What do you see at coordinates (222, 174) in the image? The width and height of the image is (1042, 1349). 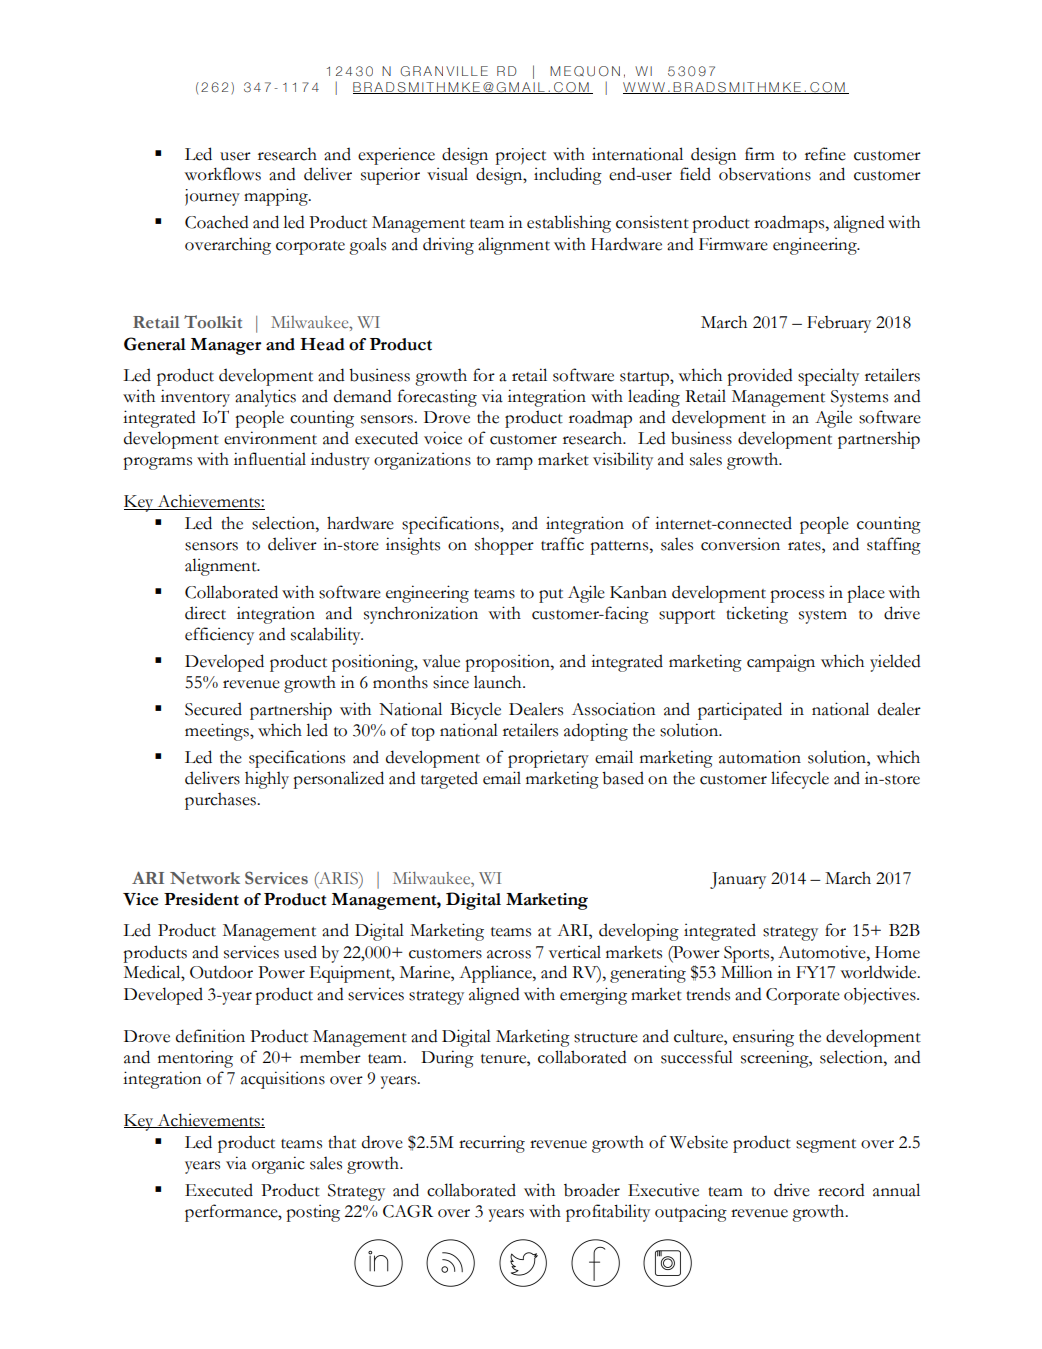 I see `workflows` at bounding box center [222, 174].
